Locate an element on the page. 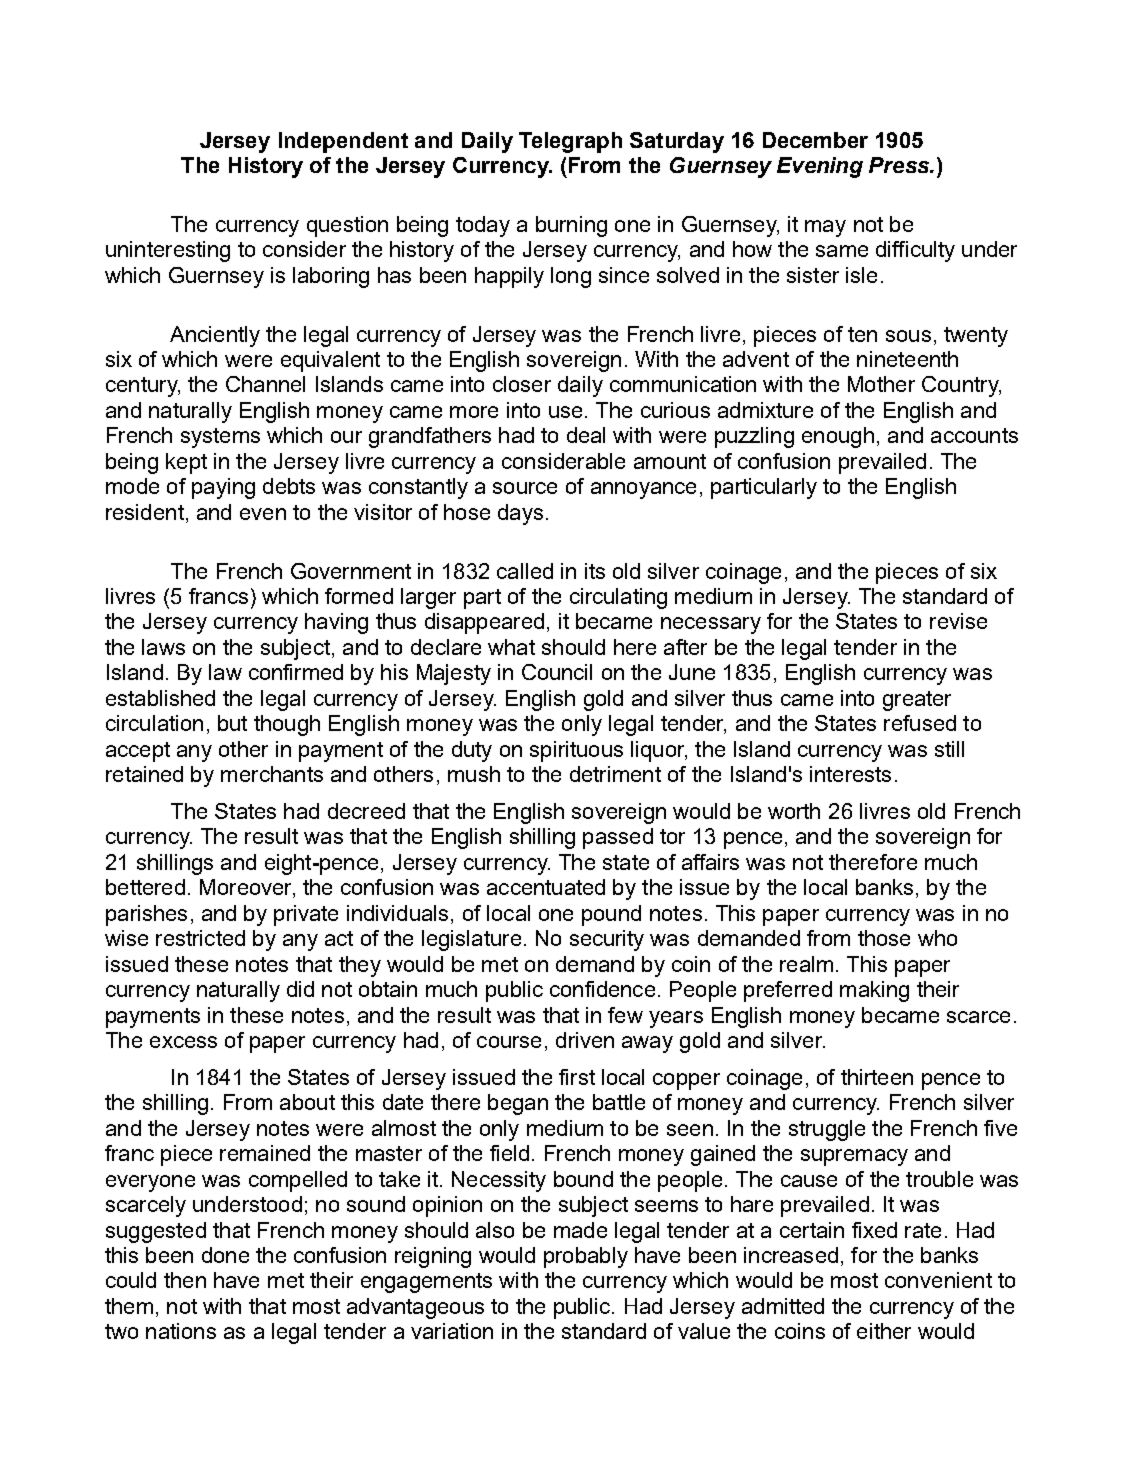  detriment is located at coordinates (615, 774).
